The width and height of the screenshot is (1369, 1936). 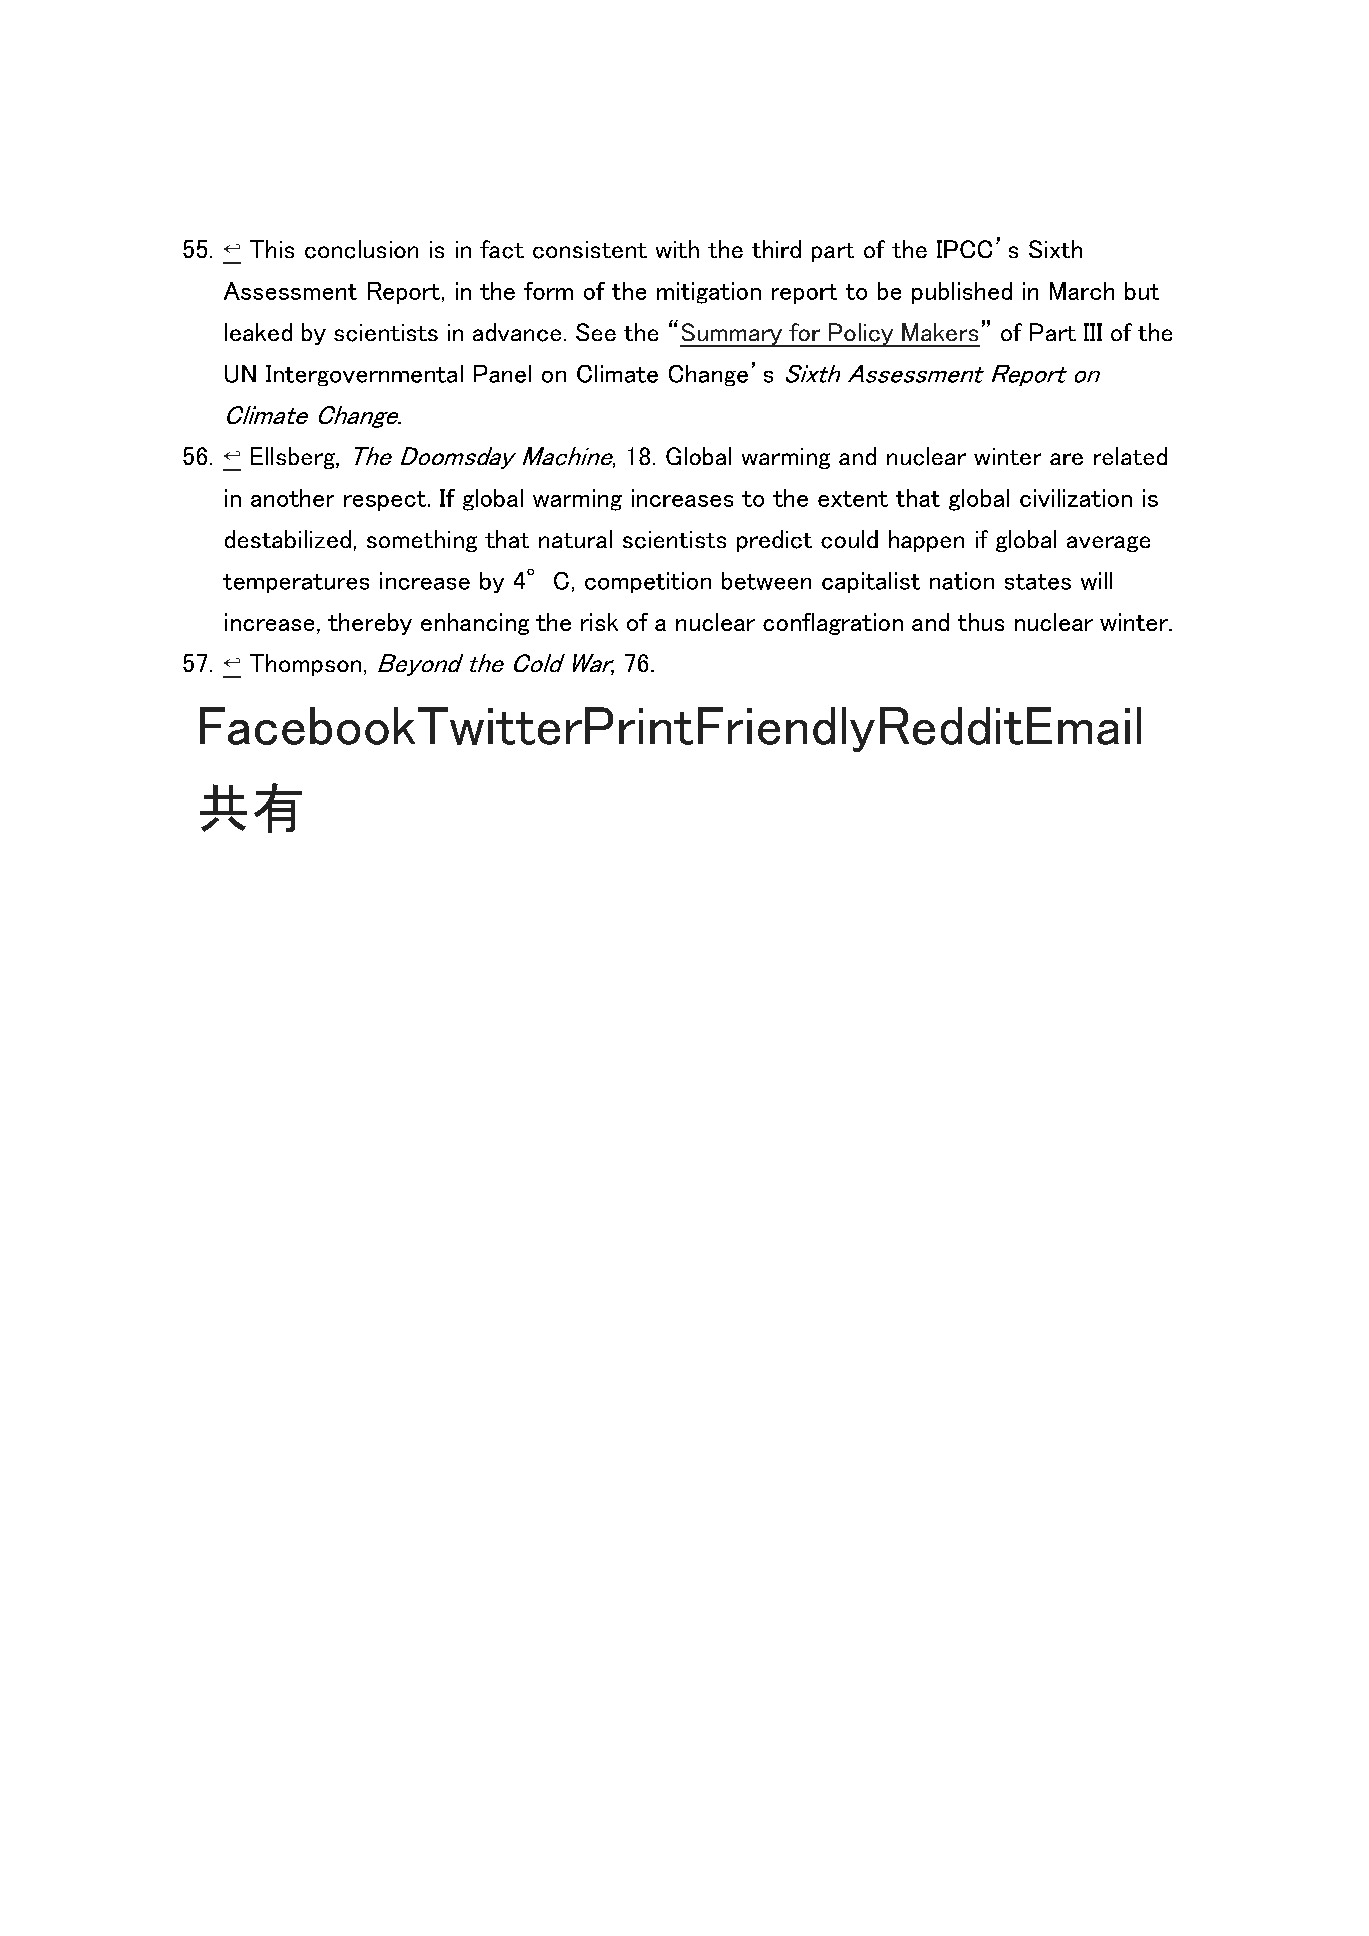 I want to click on competition, so click(x=648, y=582).
